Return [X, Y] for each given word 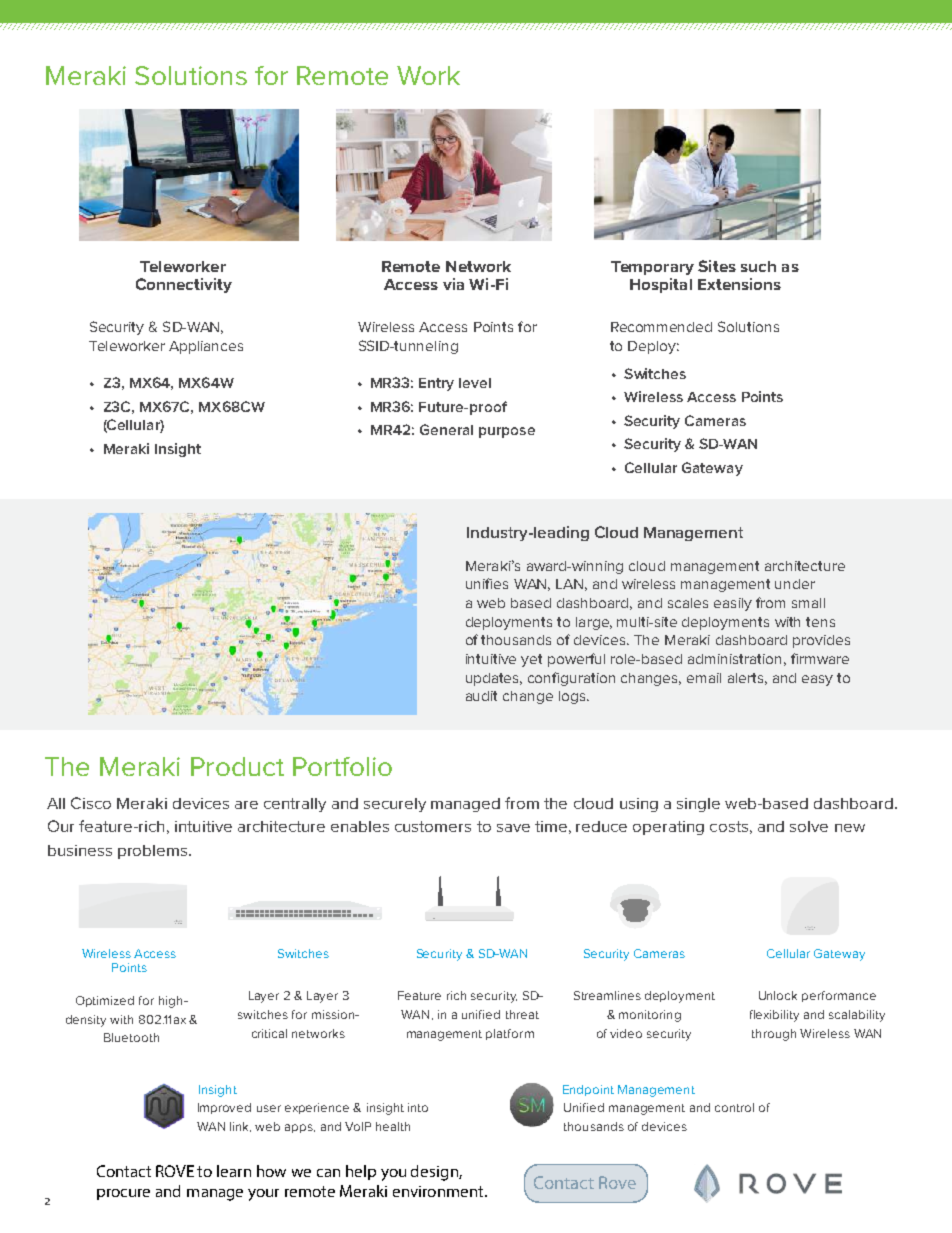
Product [237, 766]
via [453, 284]
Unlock [778, 995]
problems [154, 852]
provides [821, 641]
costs [729, 826]
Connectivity [184, 285]
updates [494, 679]
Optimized [105, 1001]
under [795, 584]
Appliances [206, 347]
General [446, 429]
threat [522, 1014]
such [758, 266]
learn [234, 1171]
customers [433, 826]
